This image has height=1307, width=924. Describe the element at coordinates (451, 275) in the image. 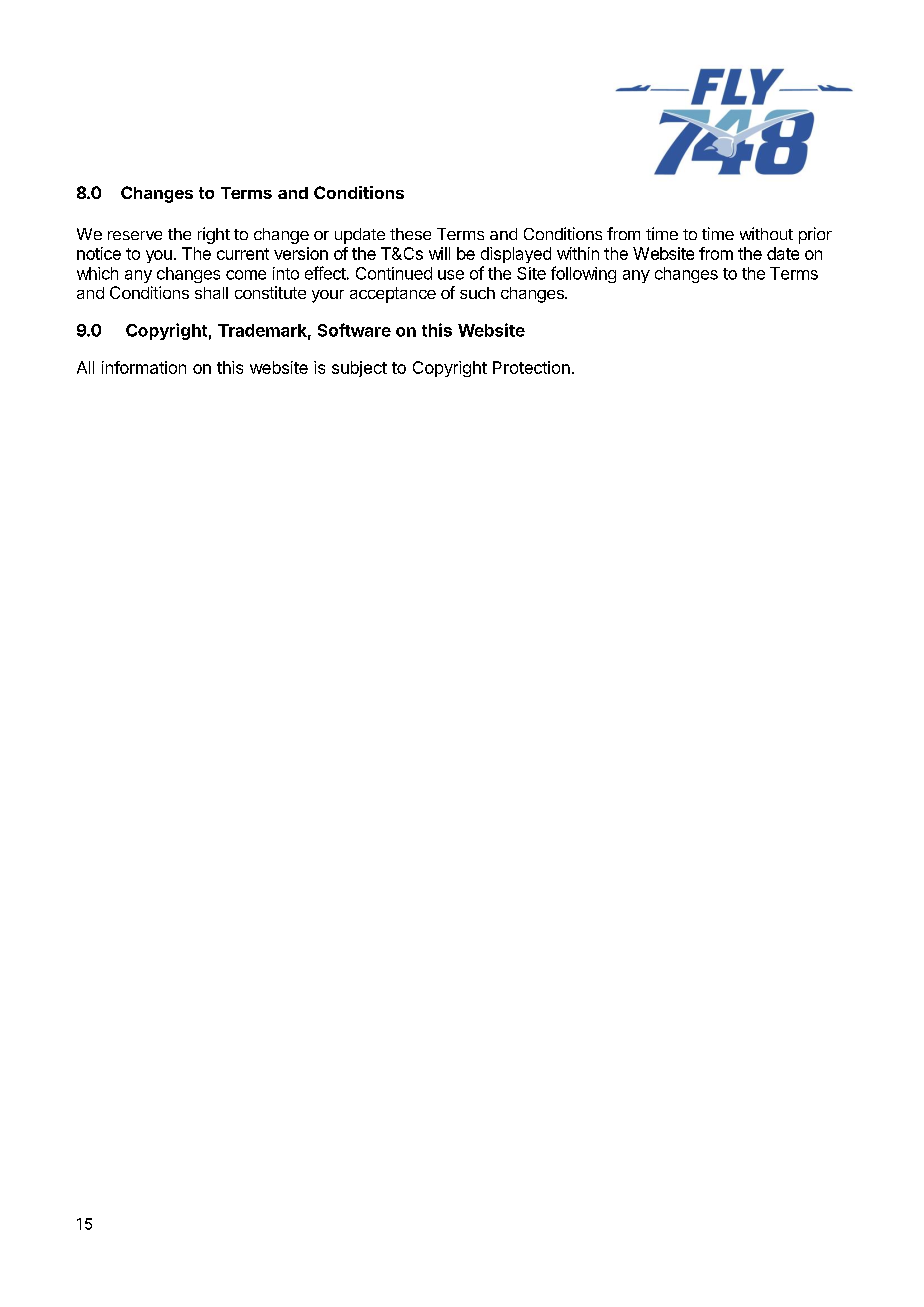

I see `use` at that location.
